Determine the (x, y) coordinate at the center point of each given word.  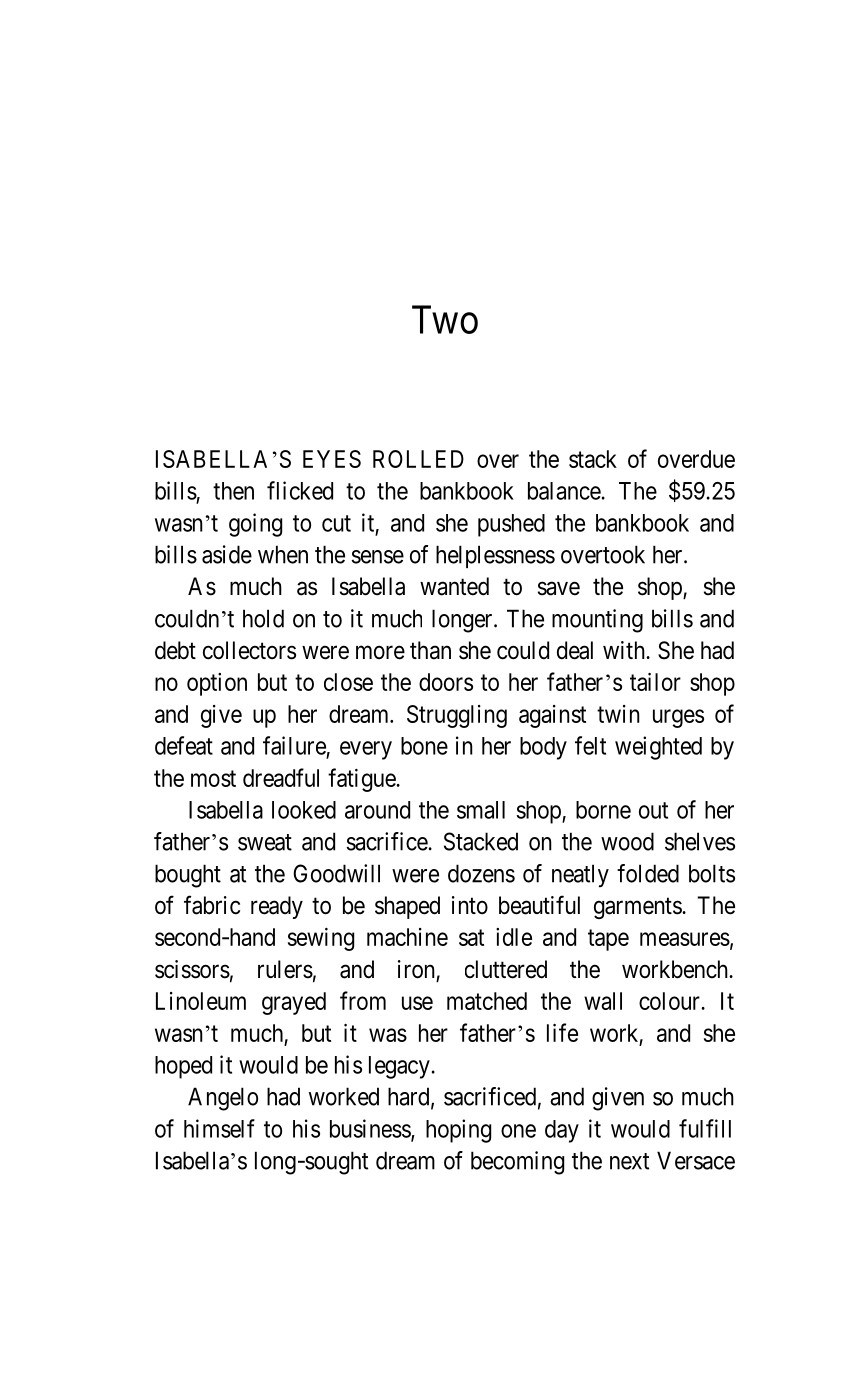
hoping (458, 1131)
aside (227, 554)
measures (685, 939)
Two (445, 319)
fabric (212, 905)
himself (219, 1128)
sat (471, 937)
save (559, 589)
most (213, 778)
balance (564, 491)
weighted (658, 748)
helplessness (495, 556)
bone (424, 746)
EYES (332, 459)
